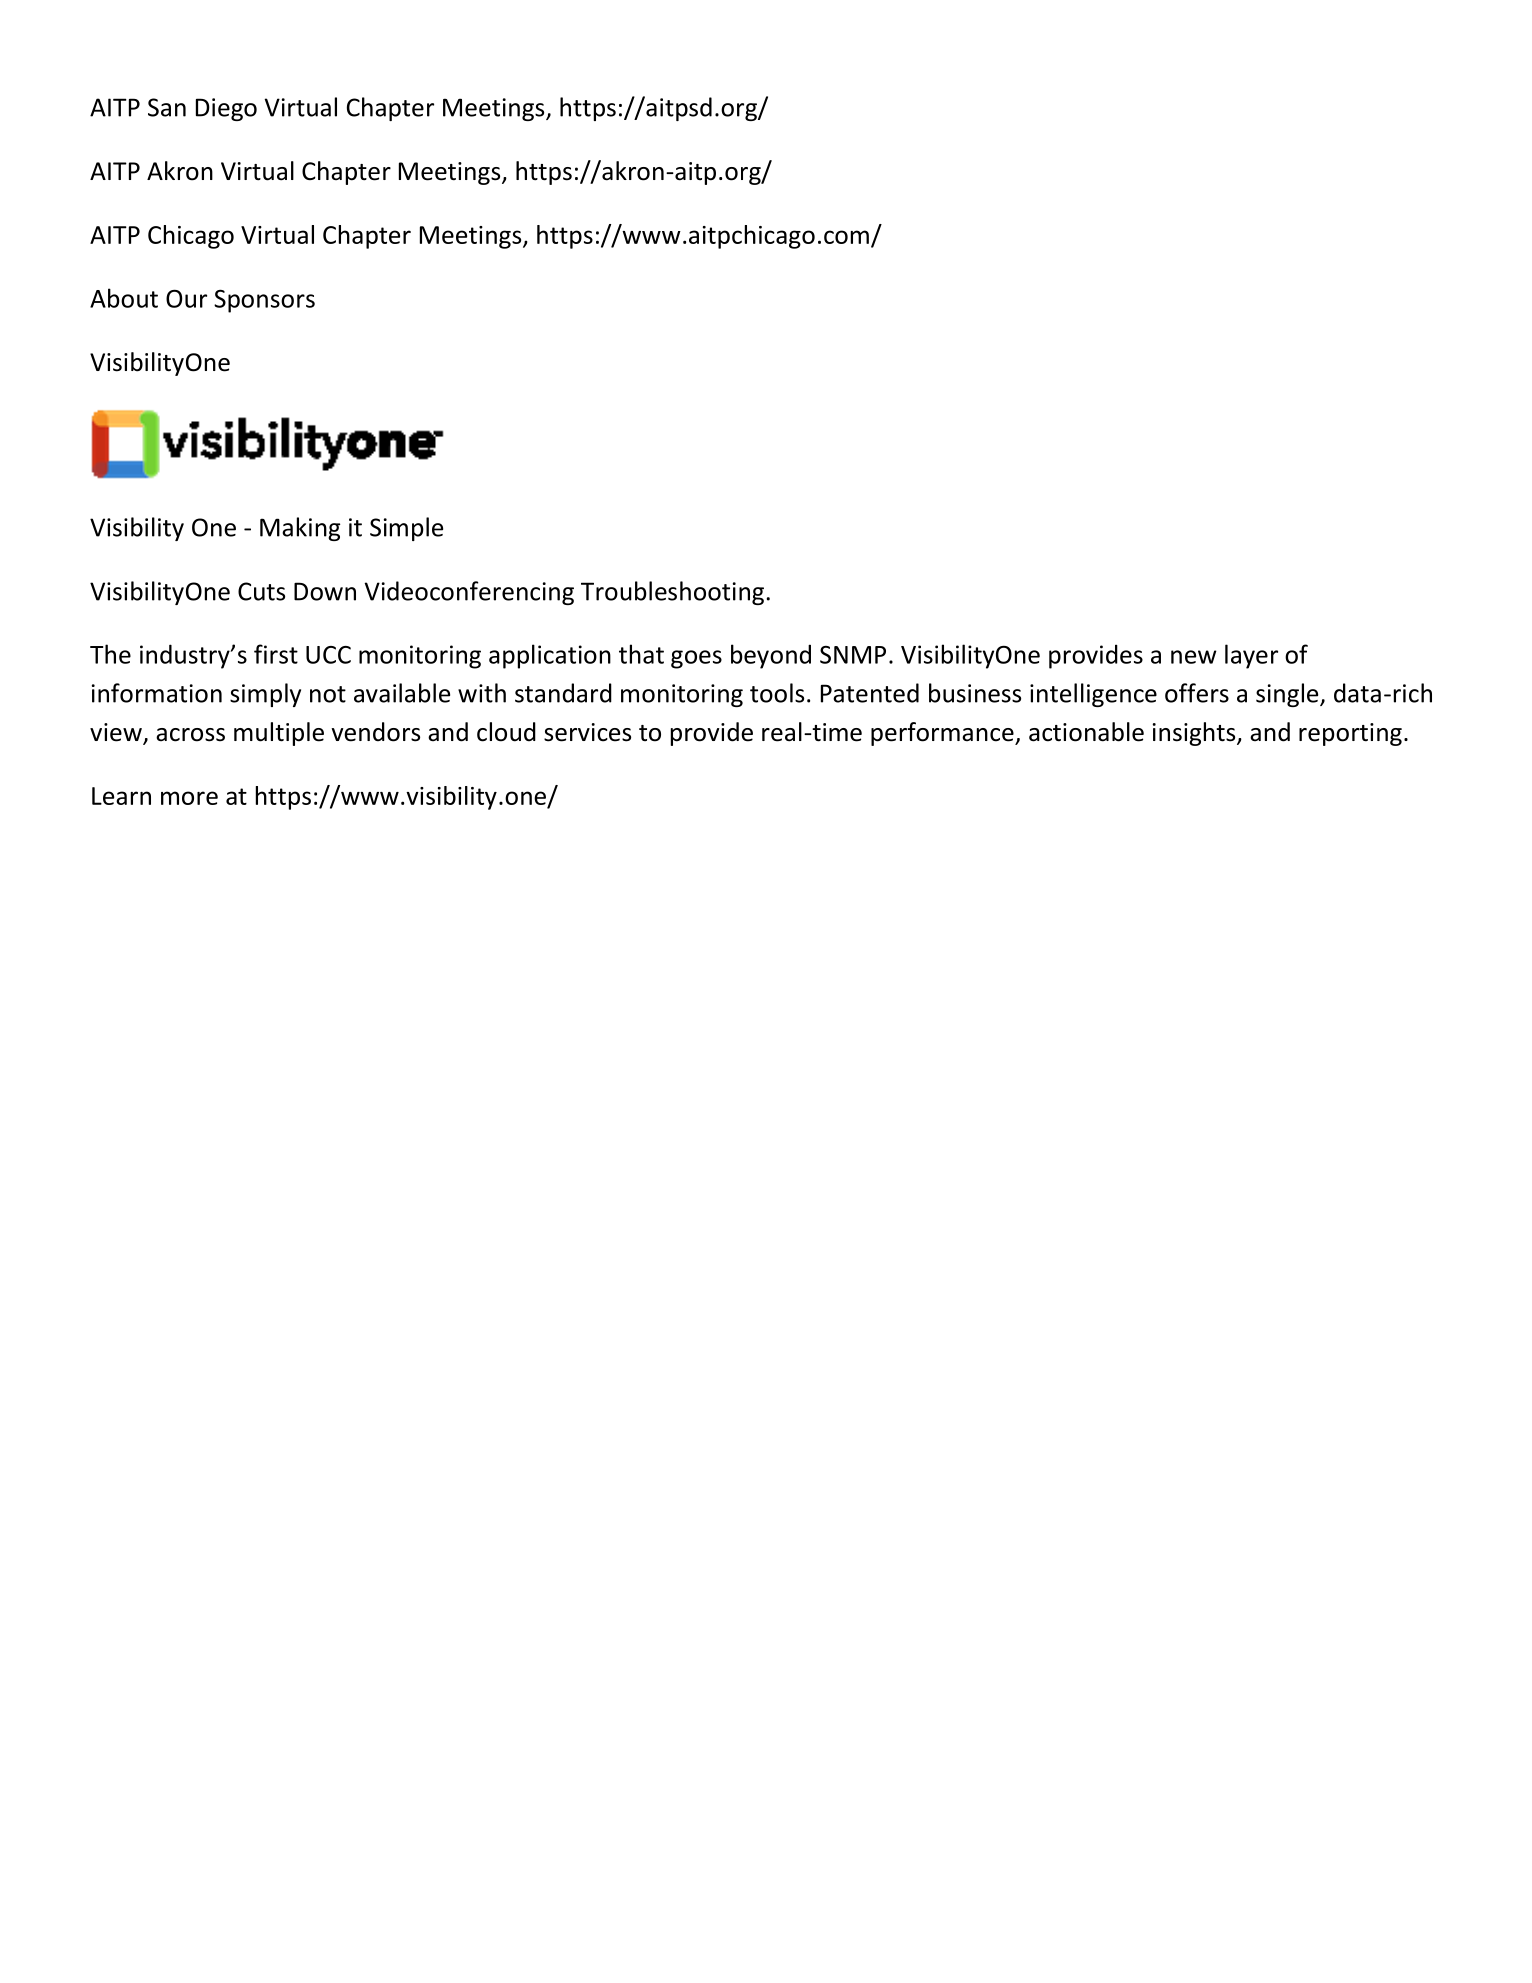 This screenshot has width=1532, height=1983. What do you see at coordinates (226, 109) in the screenshot?
I see `Diego` at bounding box center [226, 109].
